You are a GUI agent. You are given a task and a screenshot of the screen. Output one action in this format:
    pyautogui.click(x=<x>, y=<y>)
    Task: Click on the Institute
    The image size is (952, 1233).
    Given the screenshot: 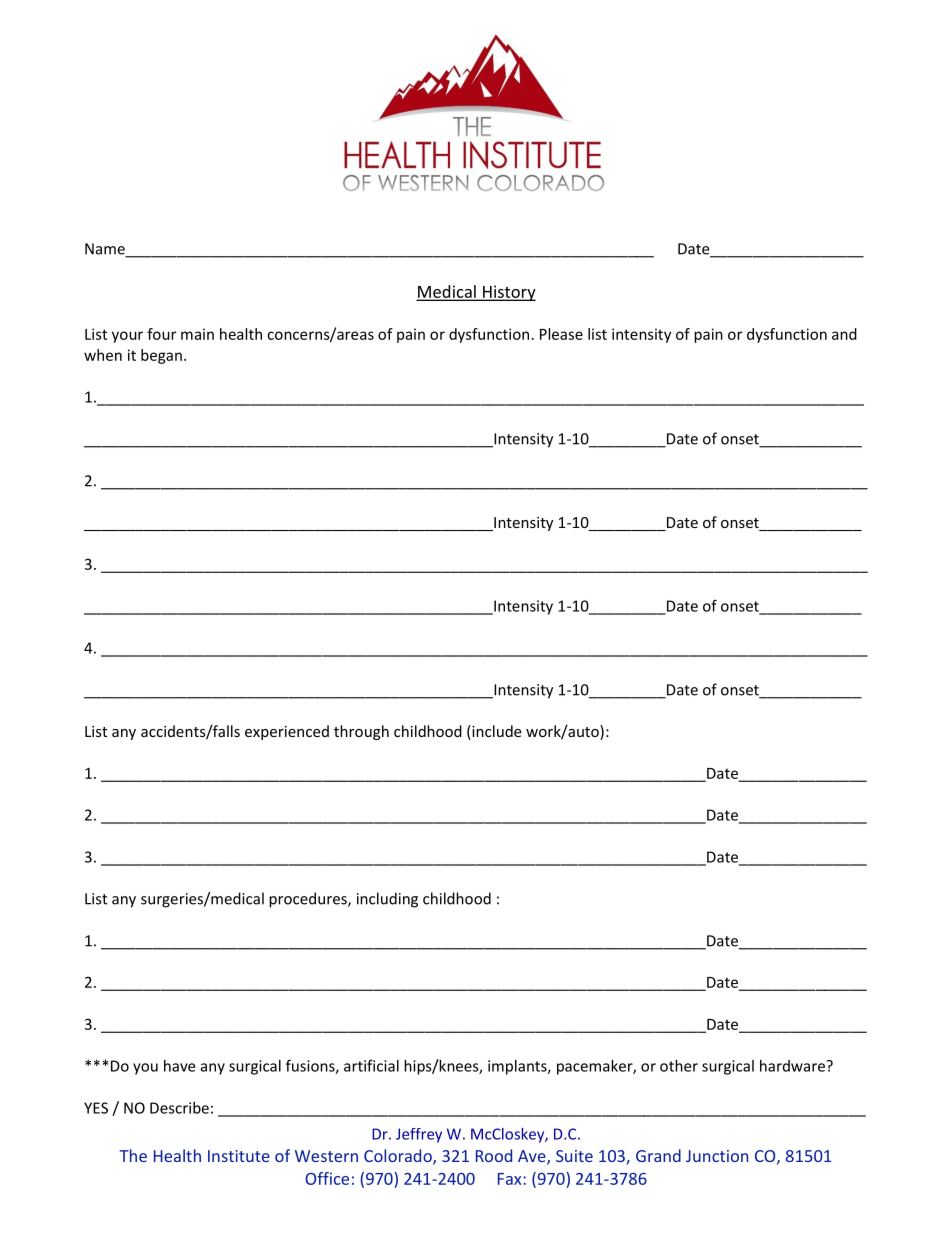 What is the action you would take?
    pyautogui.click(x=239, y=1156)
